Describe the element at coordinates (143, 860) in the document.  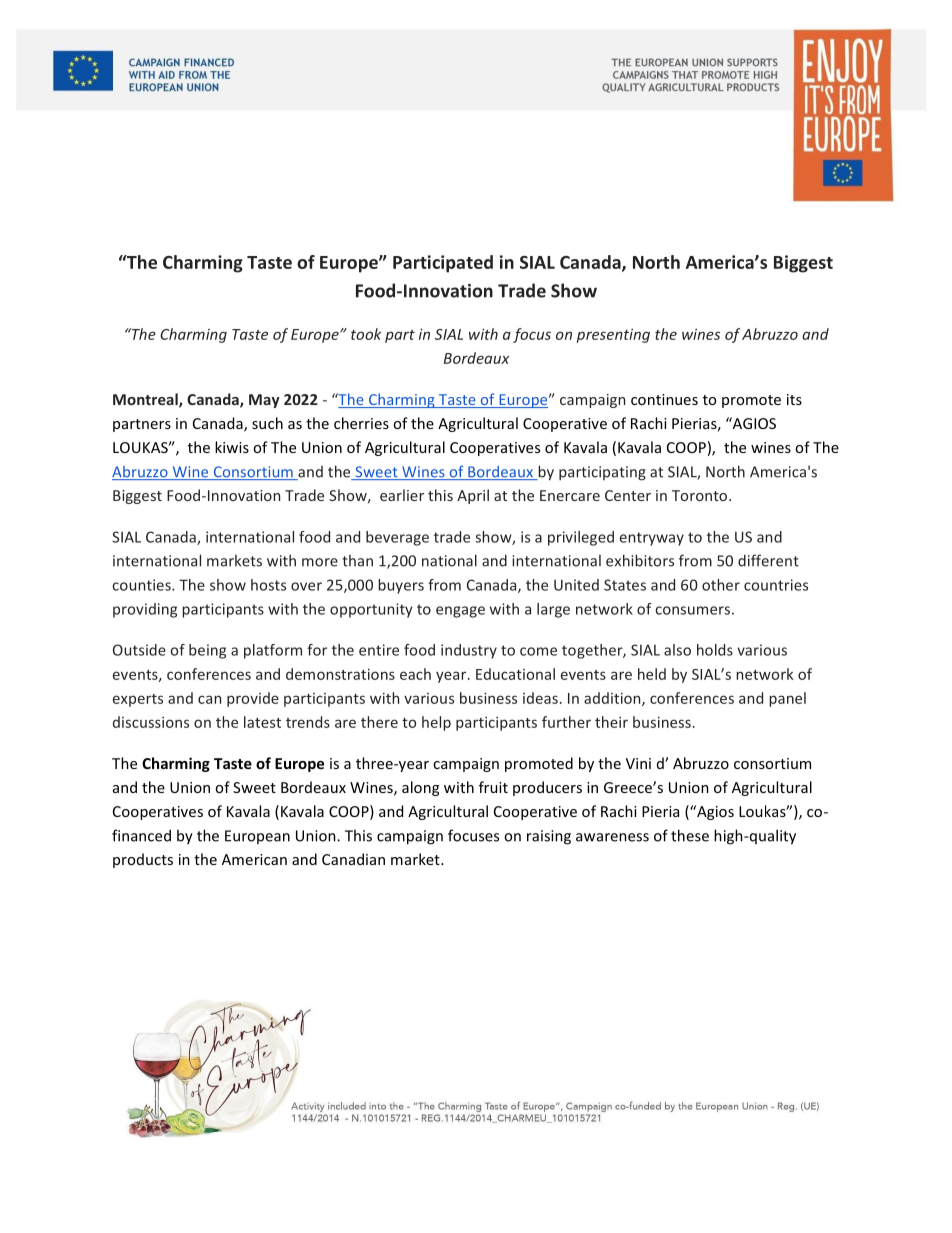
I see `products` at that location.
